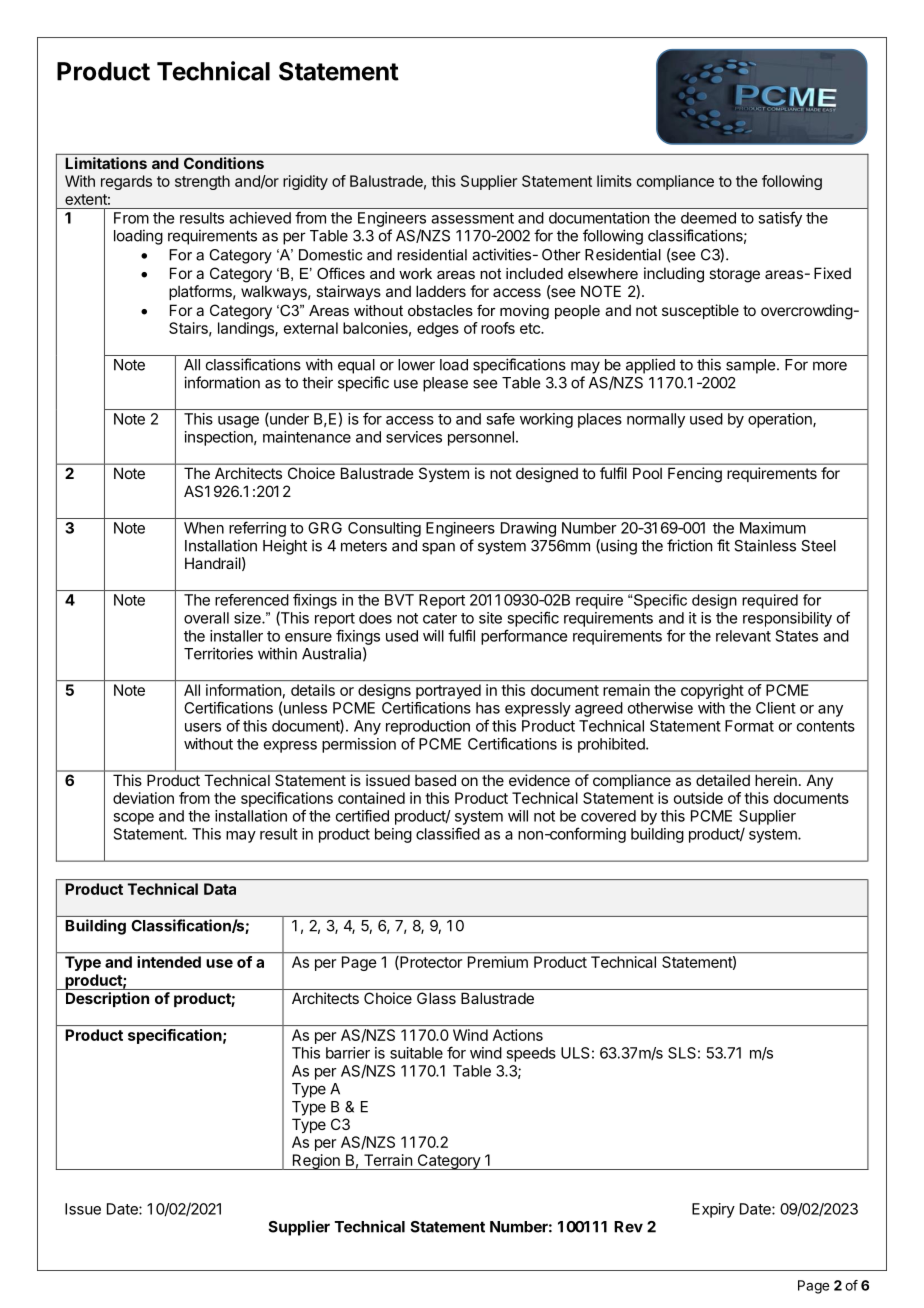 The height and width of the image is (1308, 924). What do you see at coordinates (203, 727) in the image?
I see `users` at bounding box center [203, 727].
